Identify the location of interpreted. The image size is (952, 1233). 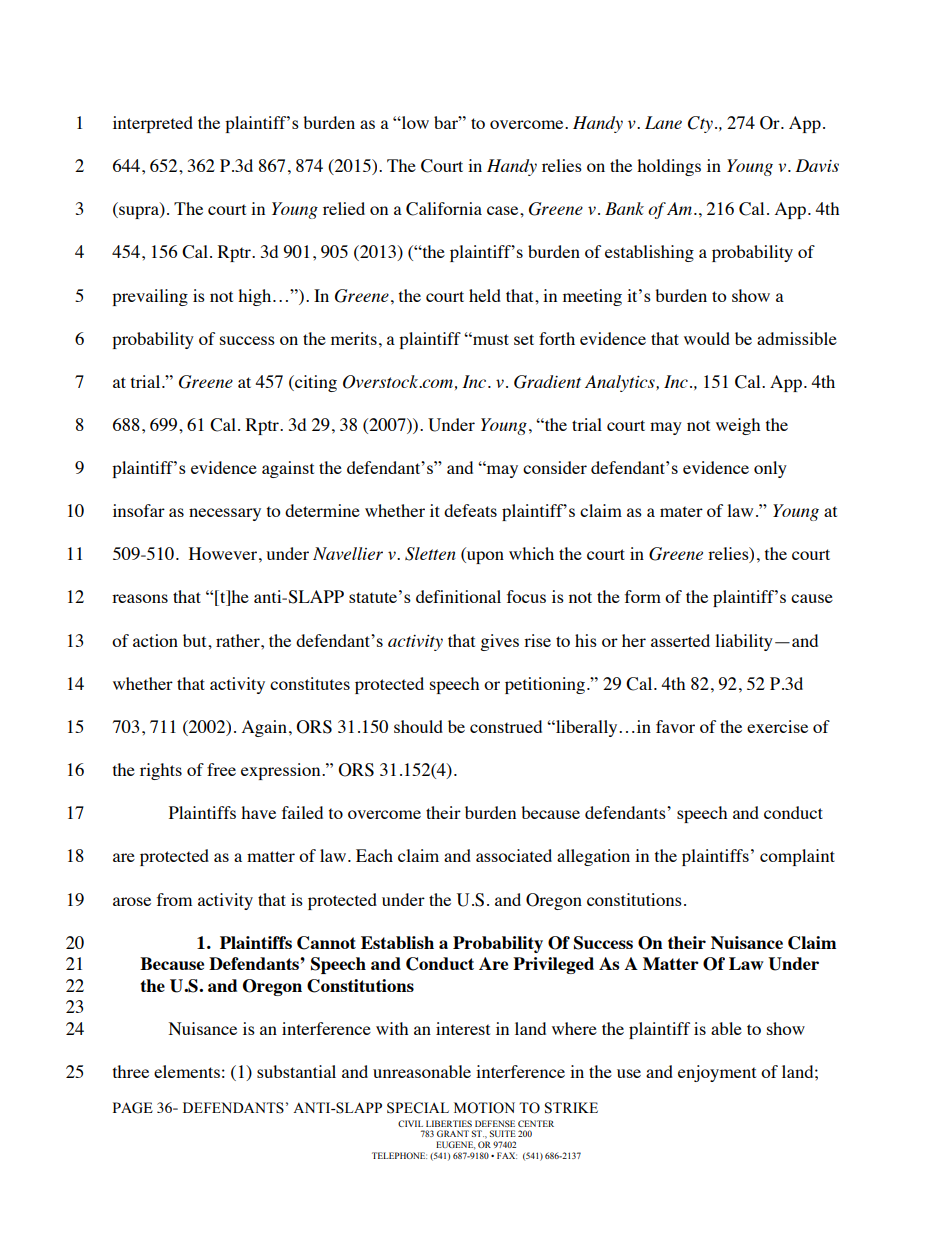
(153, 124).
